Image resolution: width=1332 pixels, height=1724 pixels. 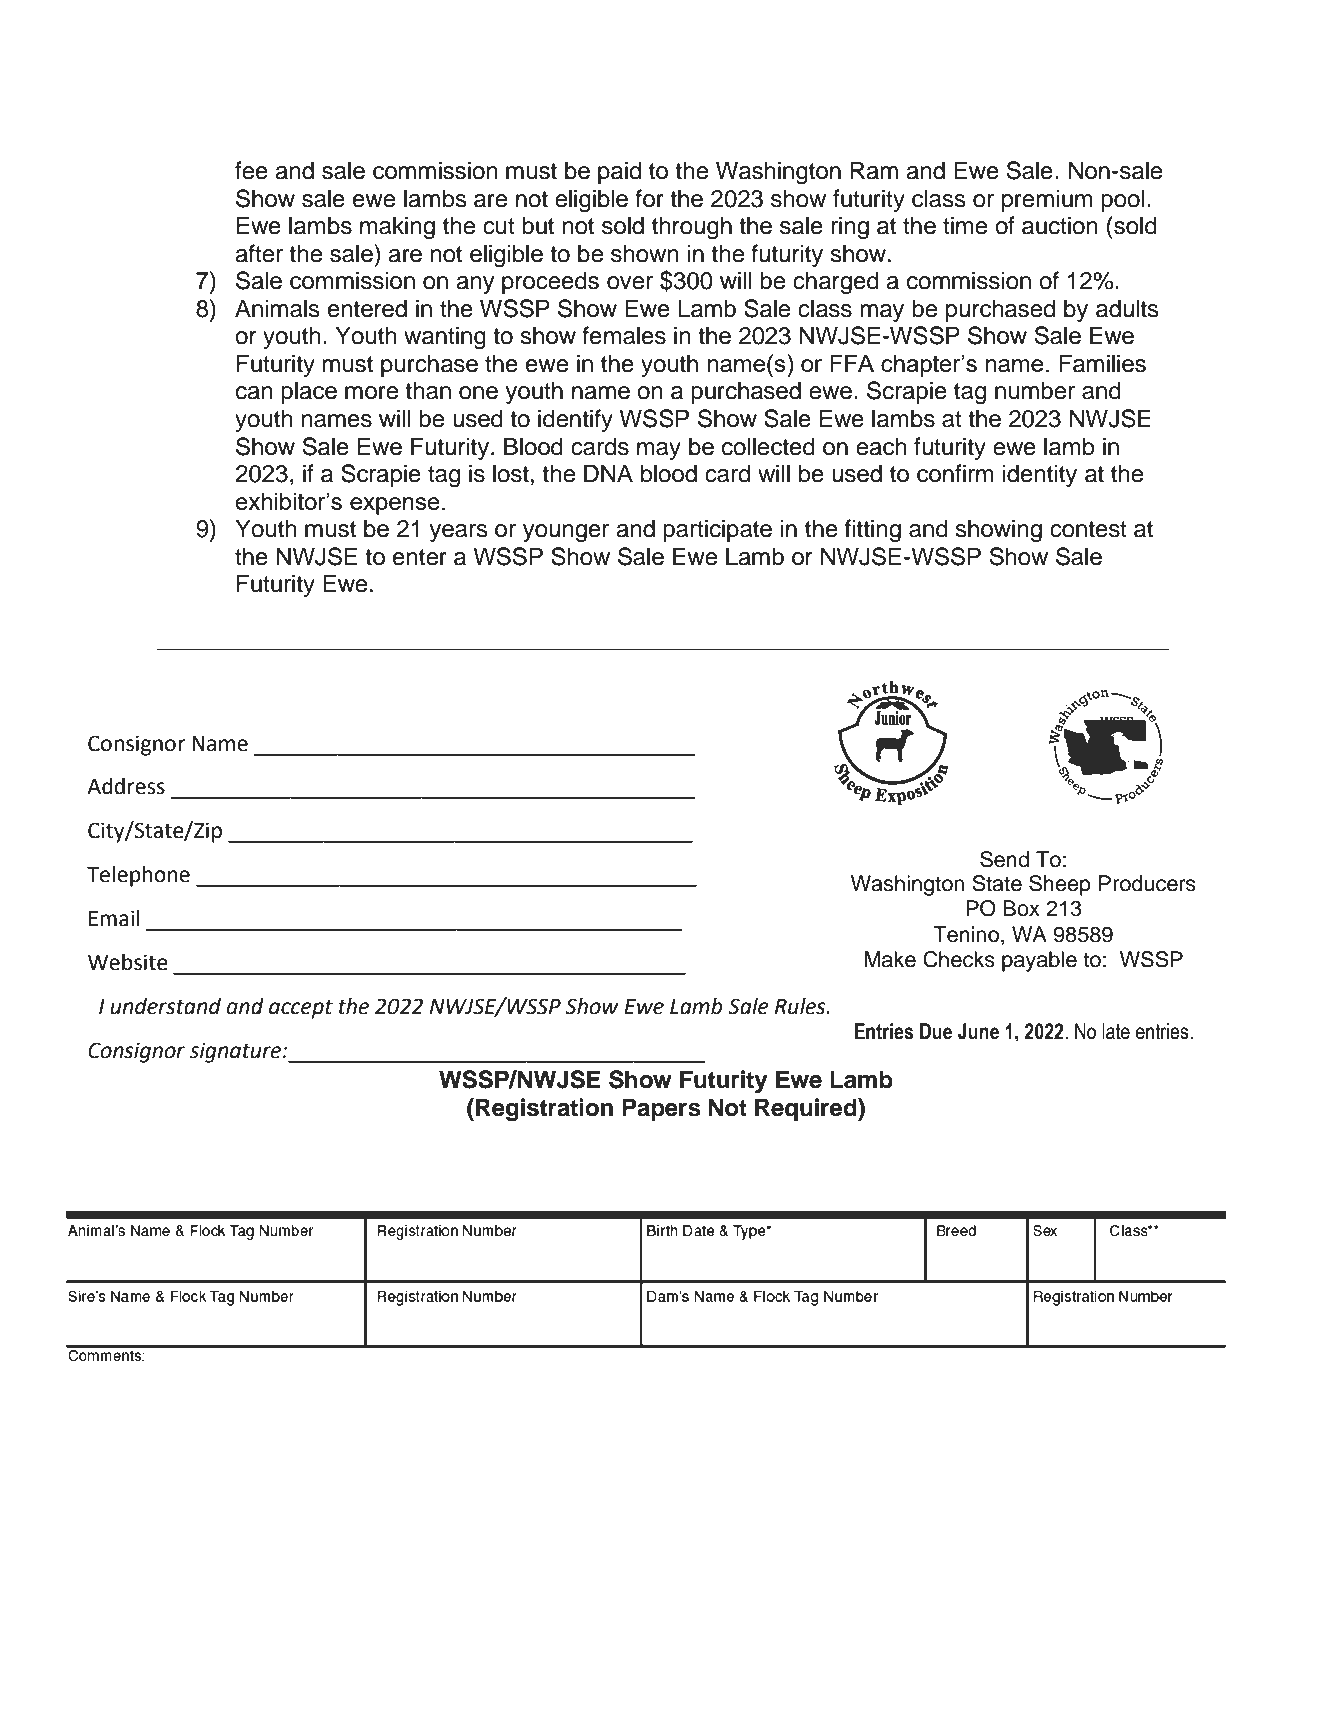 I want to click on June, so click(x=978, y=1031).
